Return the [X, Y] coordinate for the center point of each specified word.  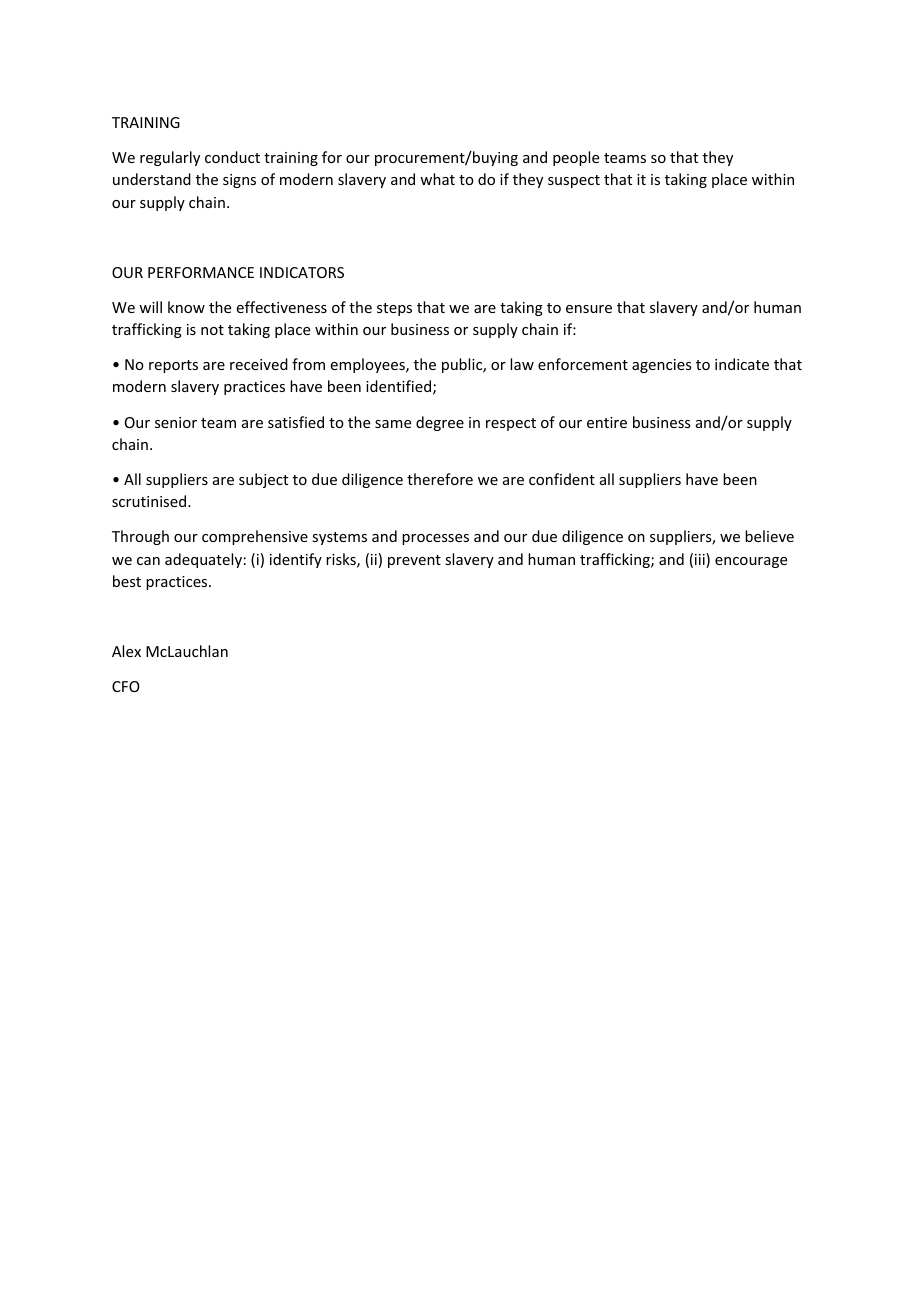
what [437, 179]
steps [394, 309]
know [186, 307]
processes [435, 539]
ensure [589, 309]
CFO [126, 686]
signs [239, 181]
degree [440, 423]
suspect [574, 181]
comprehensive [255, 537]
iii [701, 560]
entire [607, 422]
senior [176, 422]
